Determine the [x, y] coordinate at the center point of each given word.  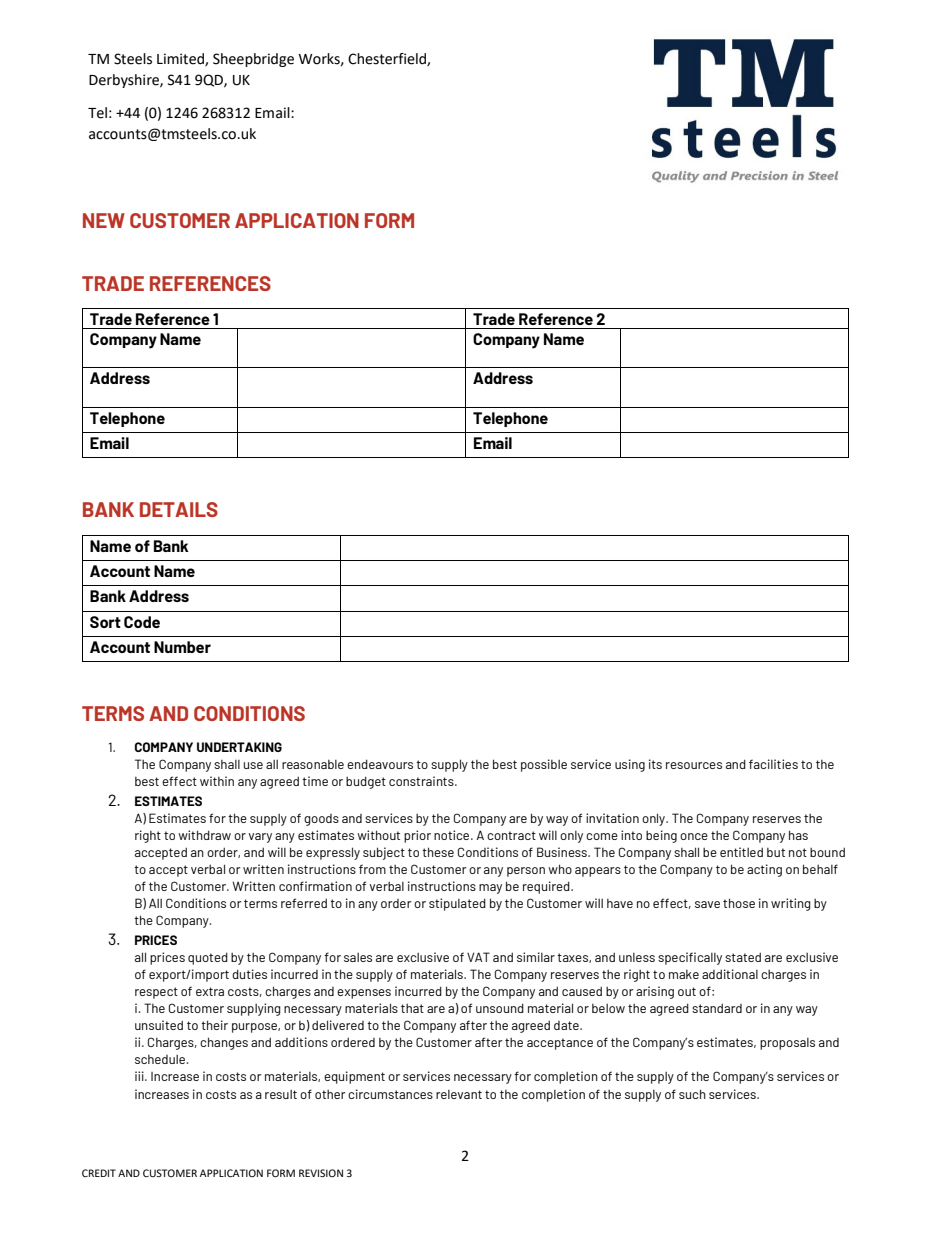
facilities [773, 764]
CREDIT [99, 1173]
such [692, 1094]
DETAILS [179, 509]
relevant [459, 1094]
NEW [104, 220]
